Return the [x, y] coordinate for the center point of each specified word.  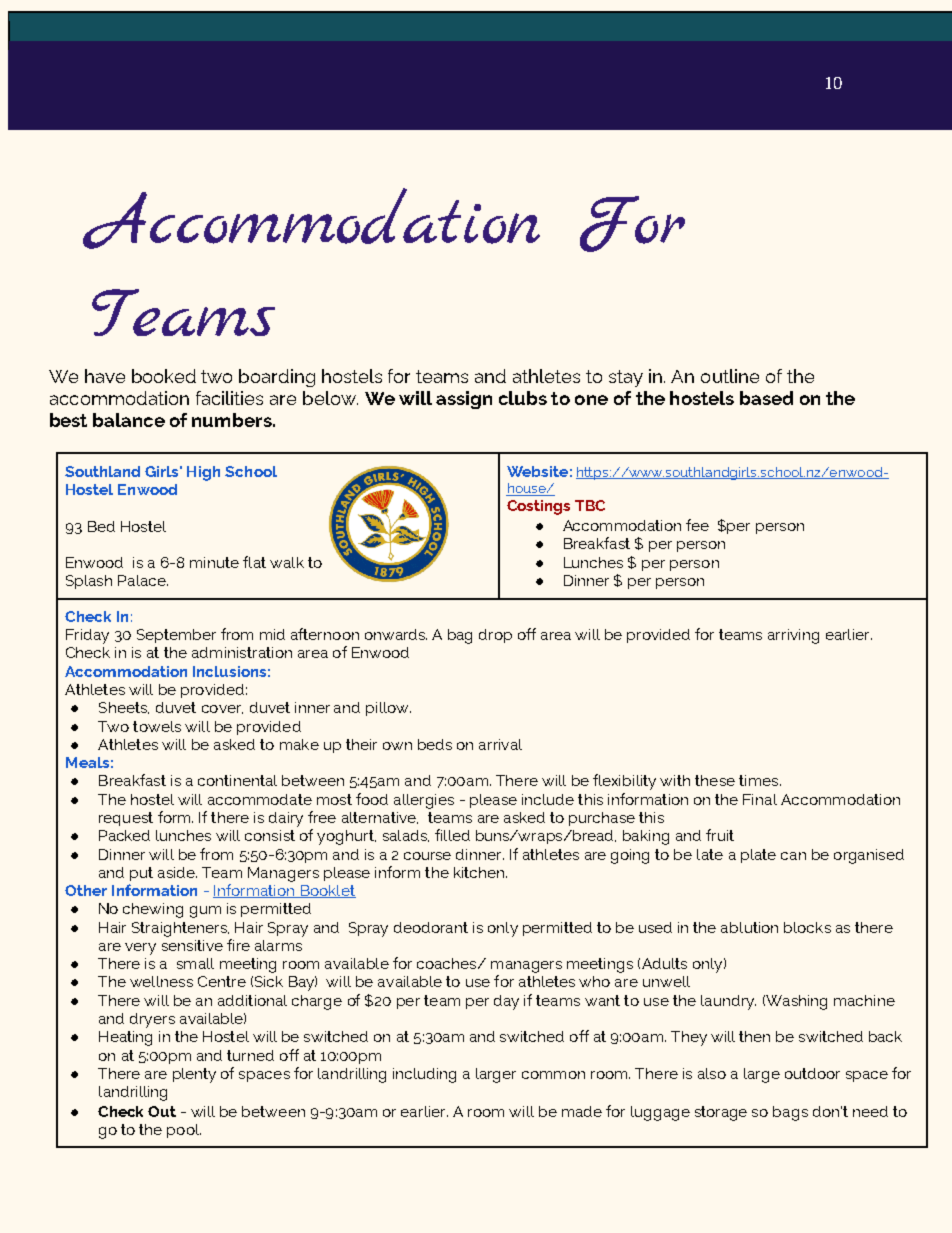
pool [184, 1131]
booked [164, 376]
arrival [500, 744]
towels [157, 726]
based [766, 398]
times [760, 780]
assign [464, 400]
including [424, 1075]
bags [790, 1113]
